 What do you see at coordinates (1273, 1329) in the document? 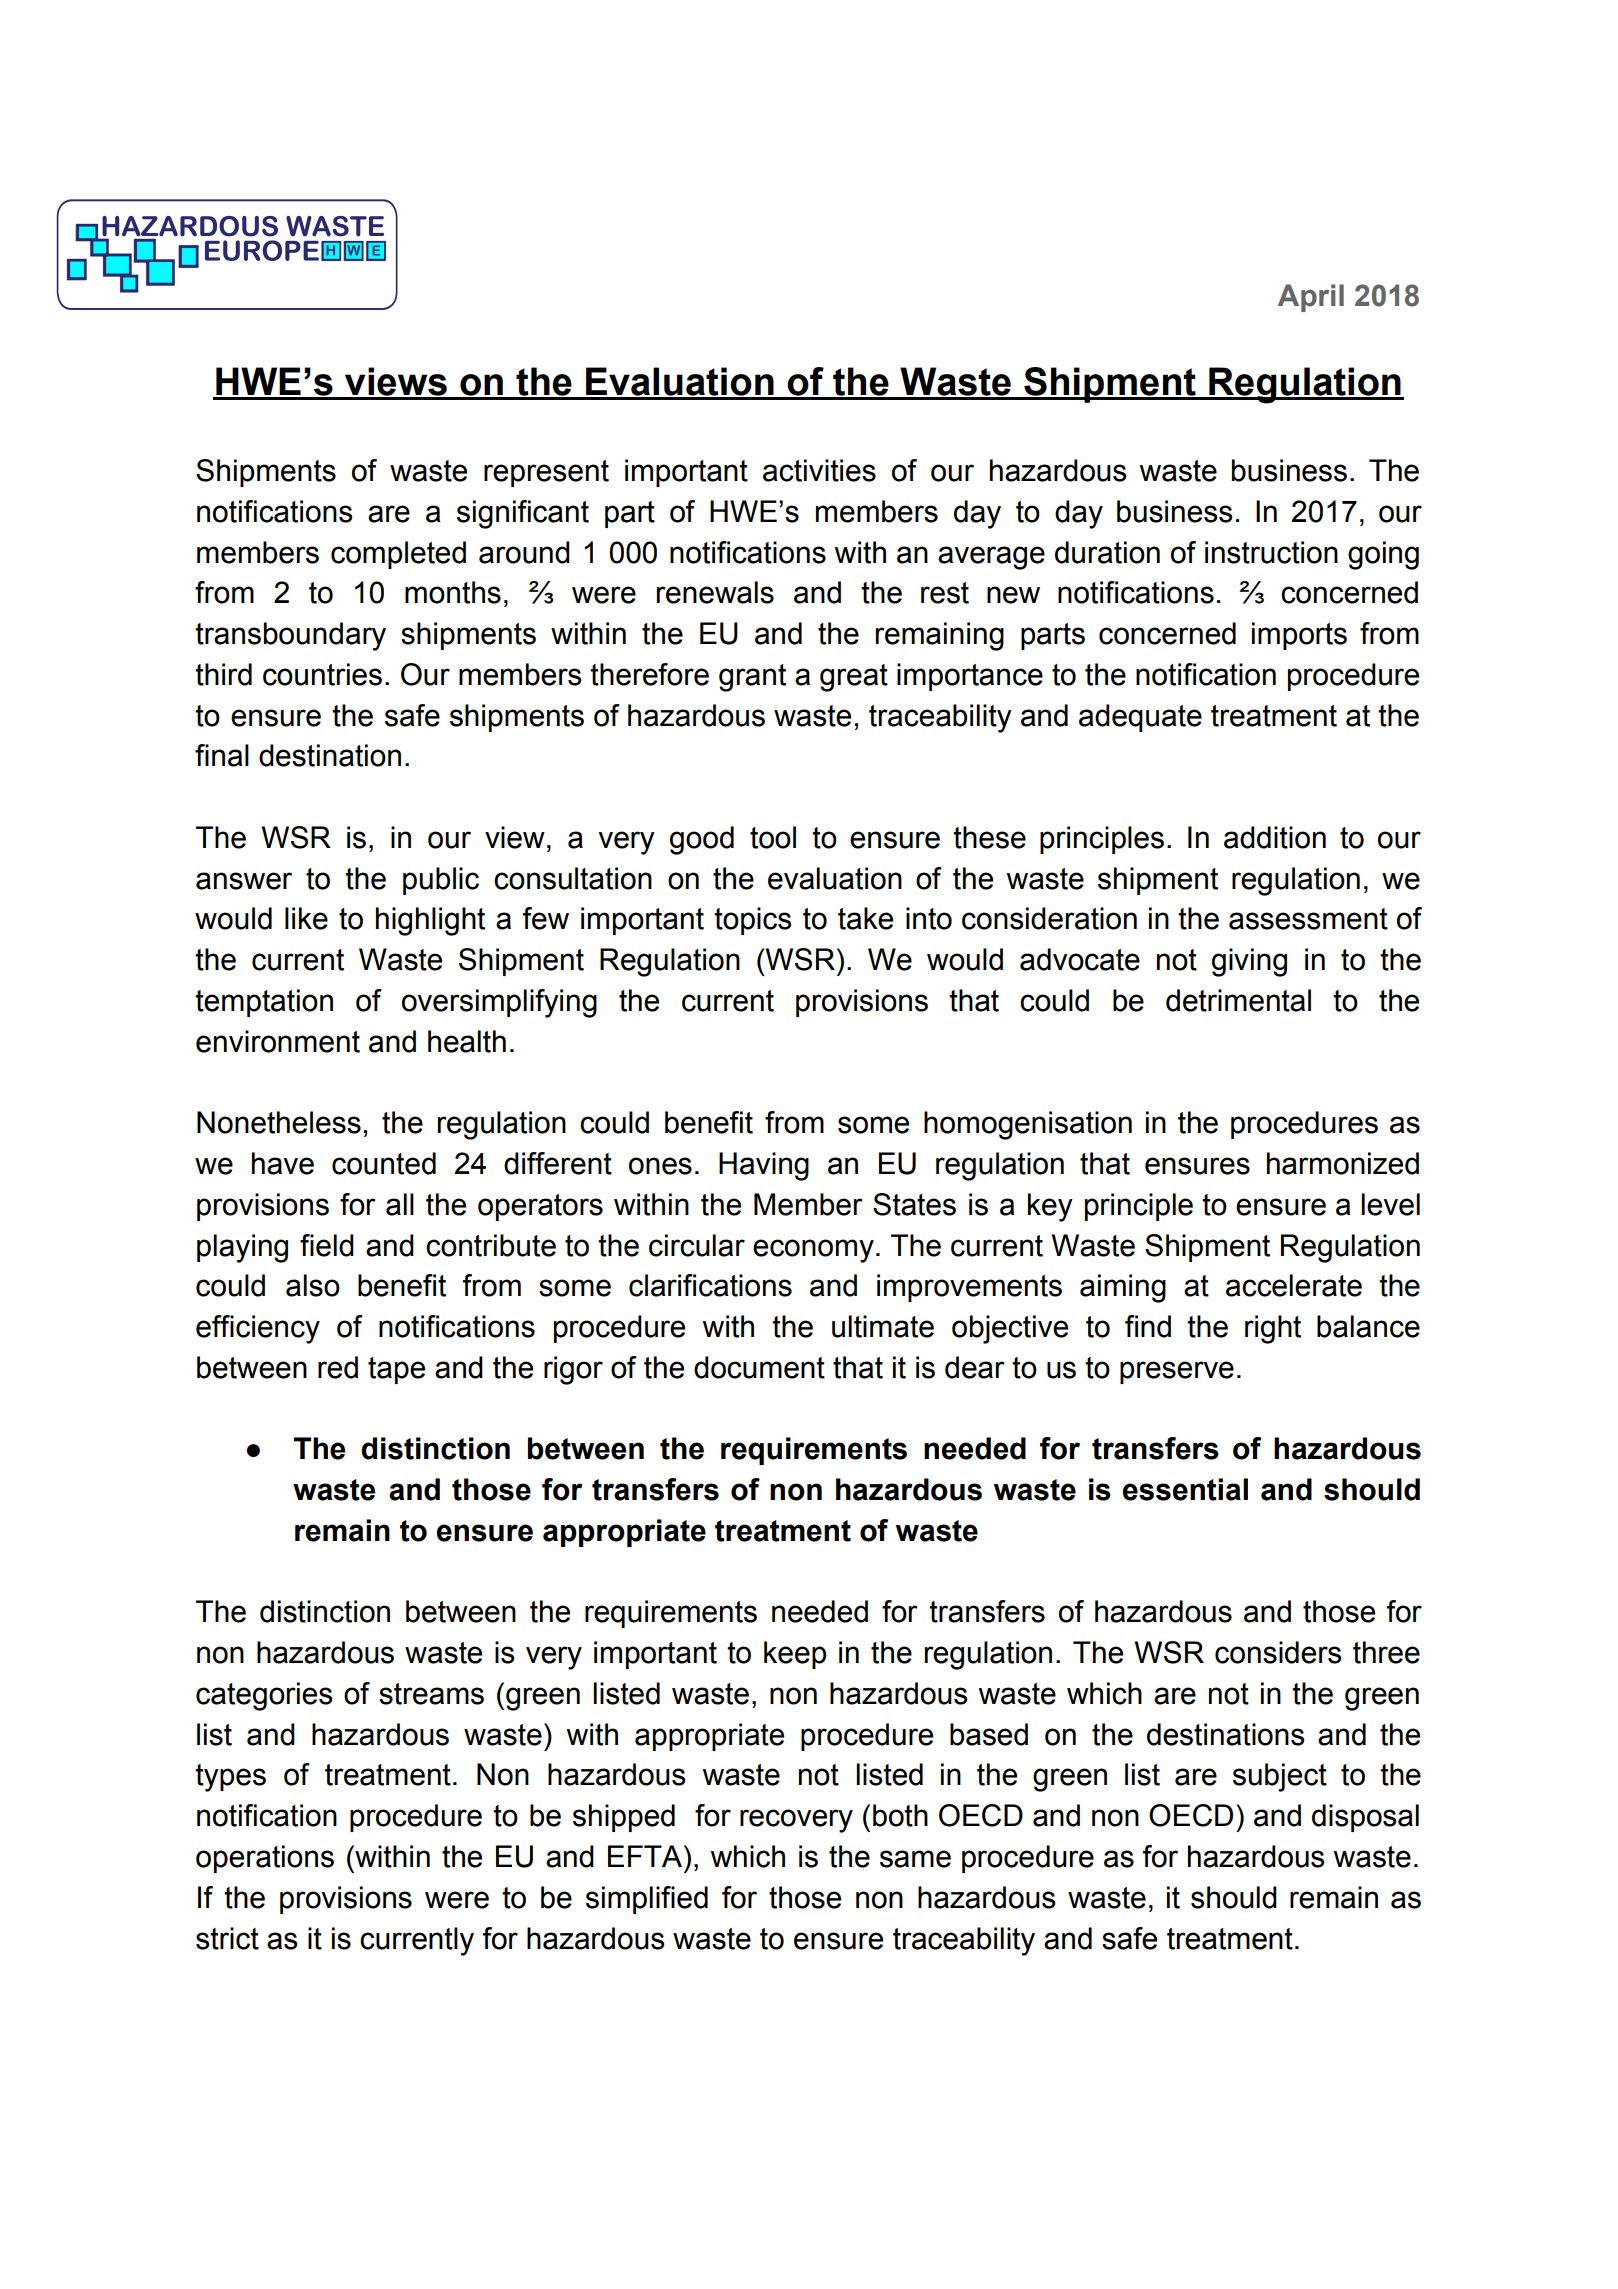
I see `right` at bounding box center [1273, 1329].
